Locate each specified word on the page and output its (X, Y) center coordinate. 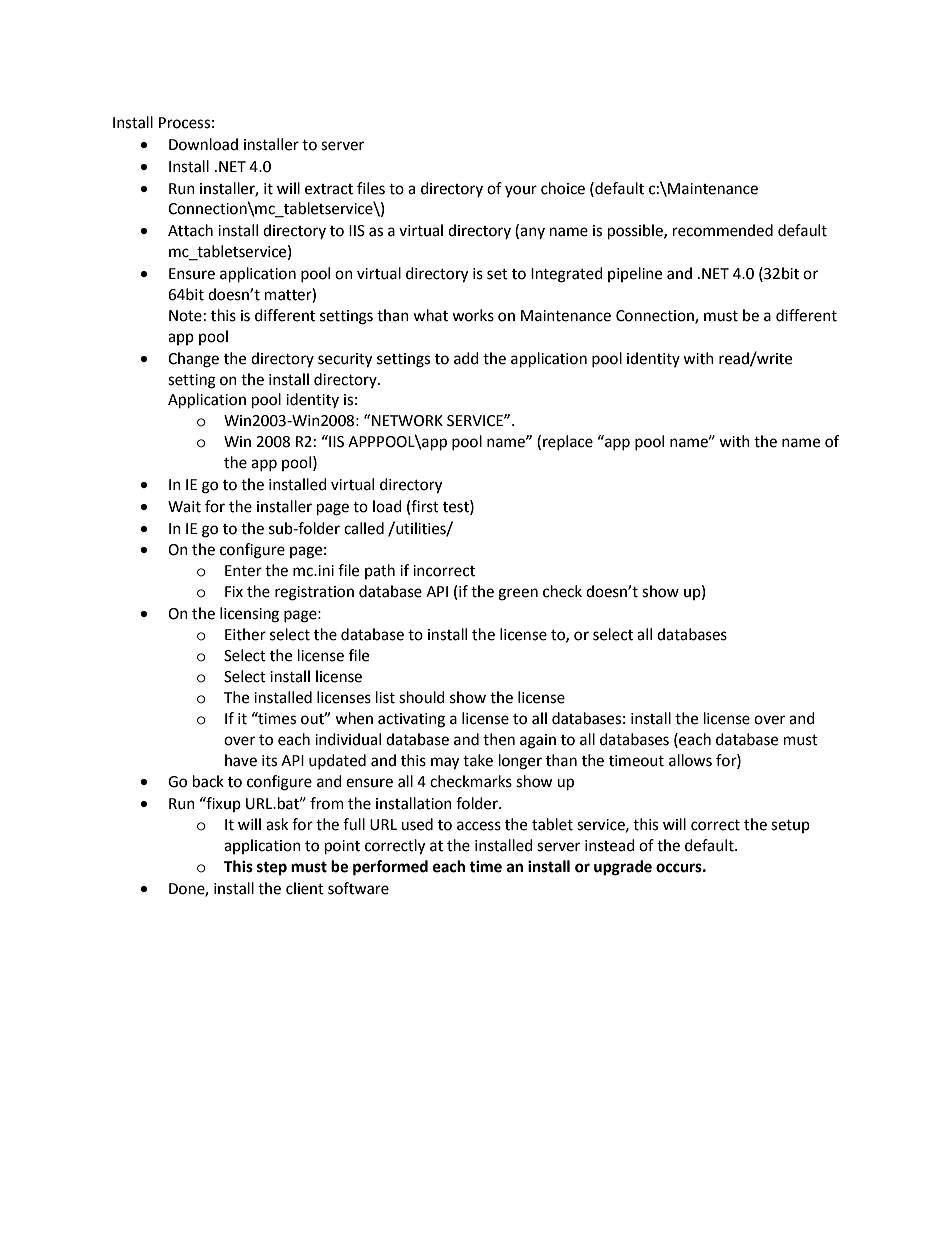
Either (245, 634)
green (518, 594)
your (521, 191)
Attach (190, 230)
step (272, 869)
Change (193, 360)
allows (690, 760)
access (479, 826)
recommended (723, 230)
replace (568, 442)
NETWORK (407, 421)
